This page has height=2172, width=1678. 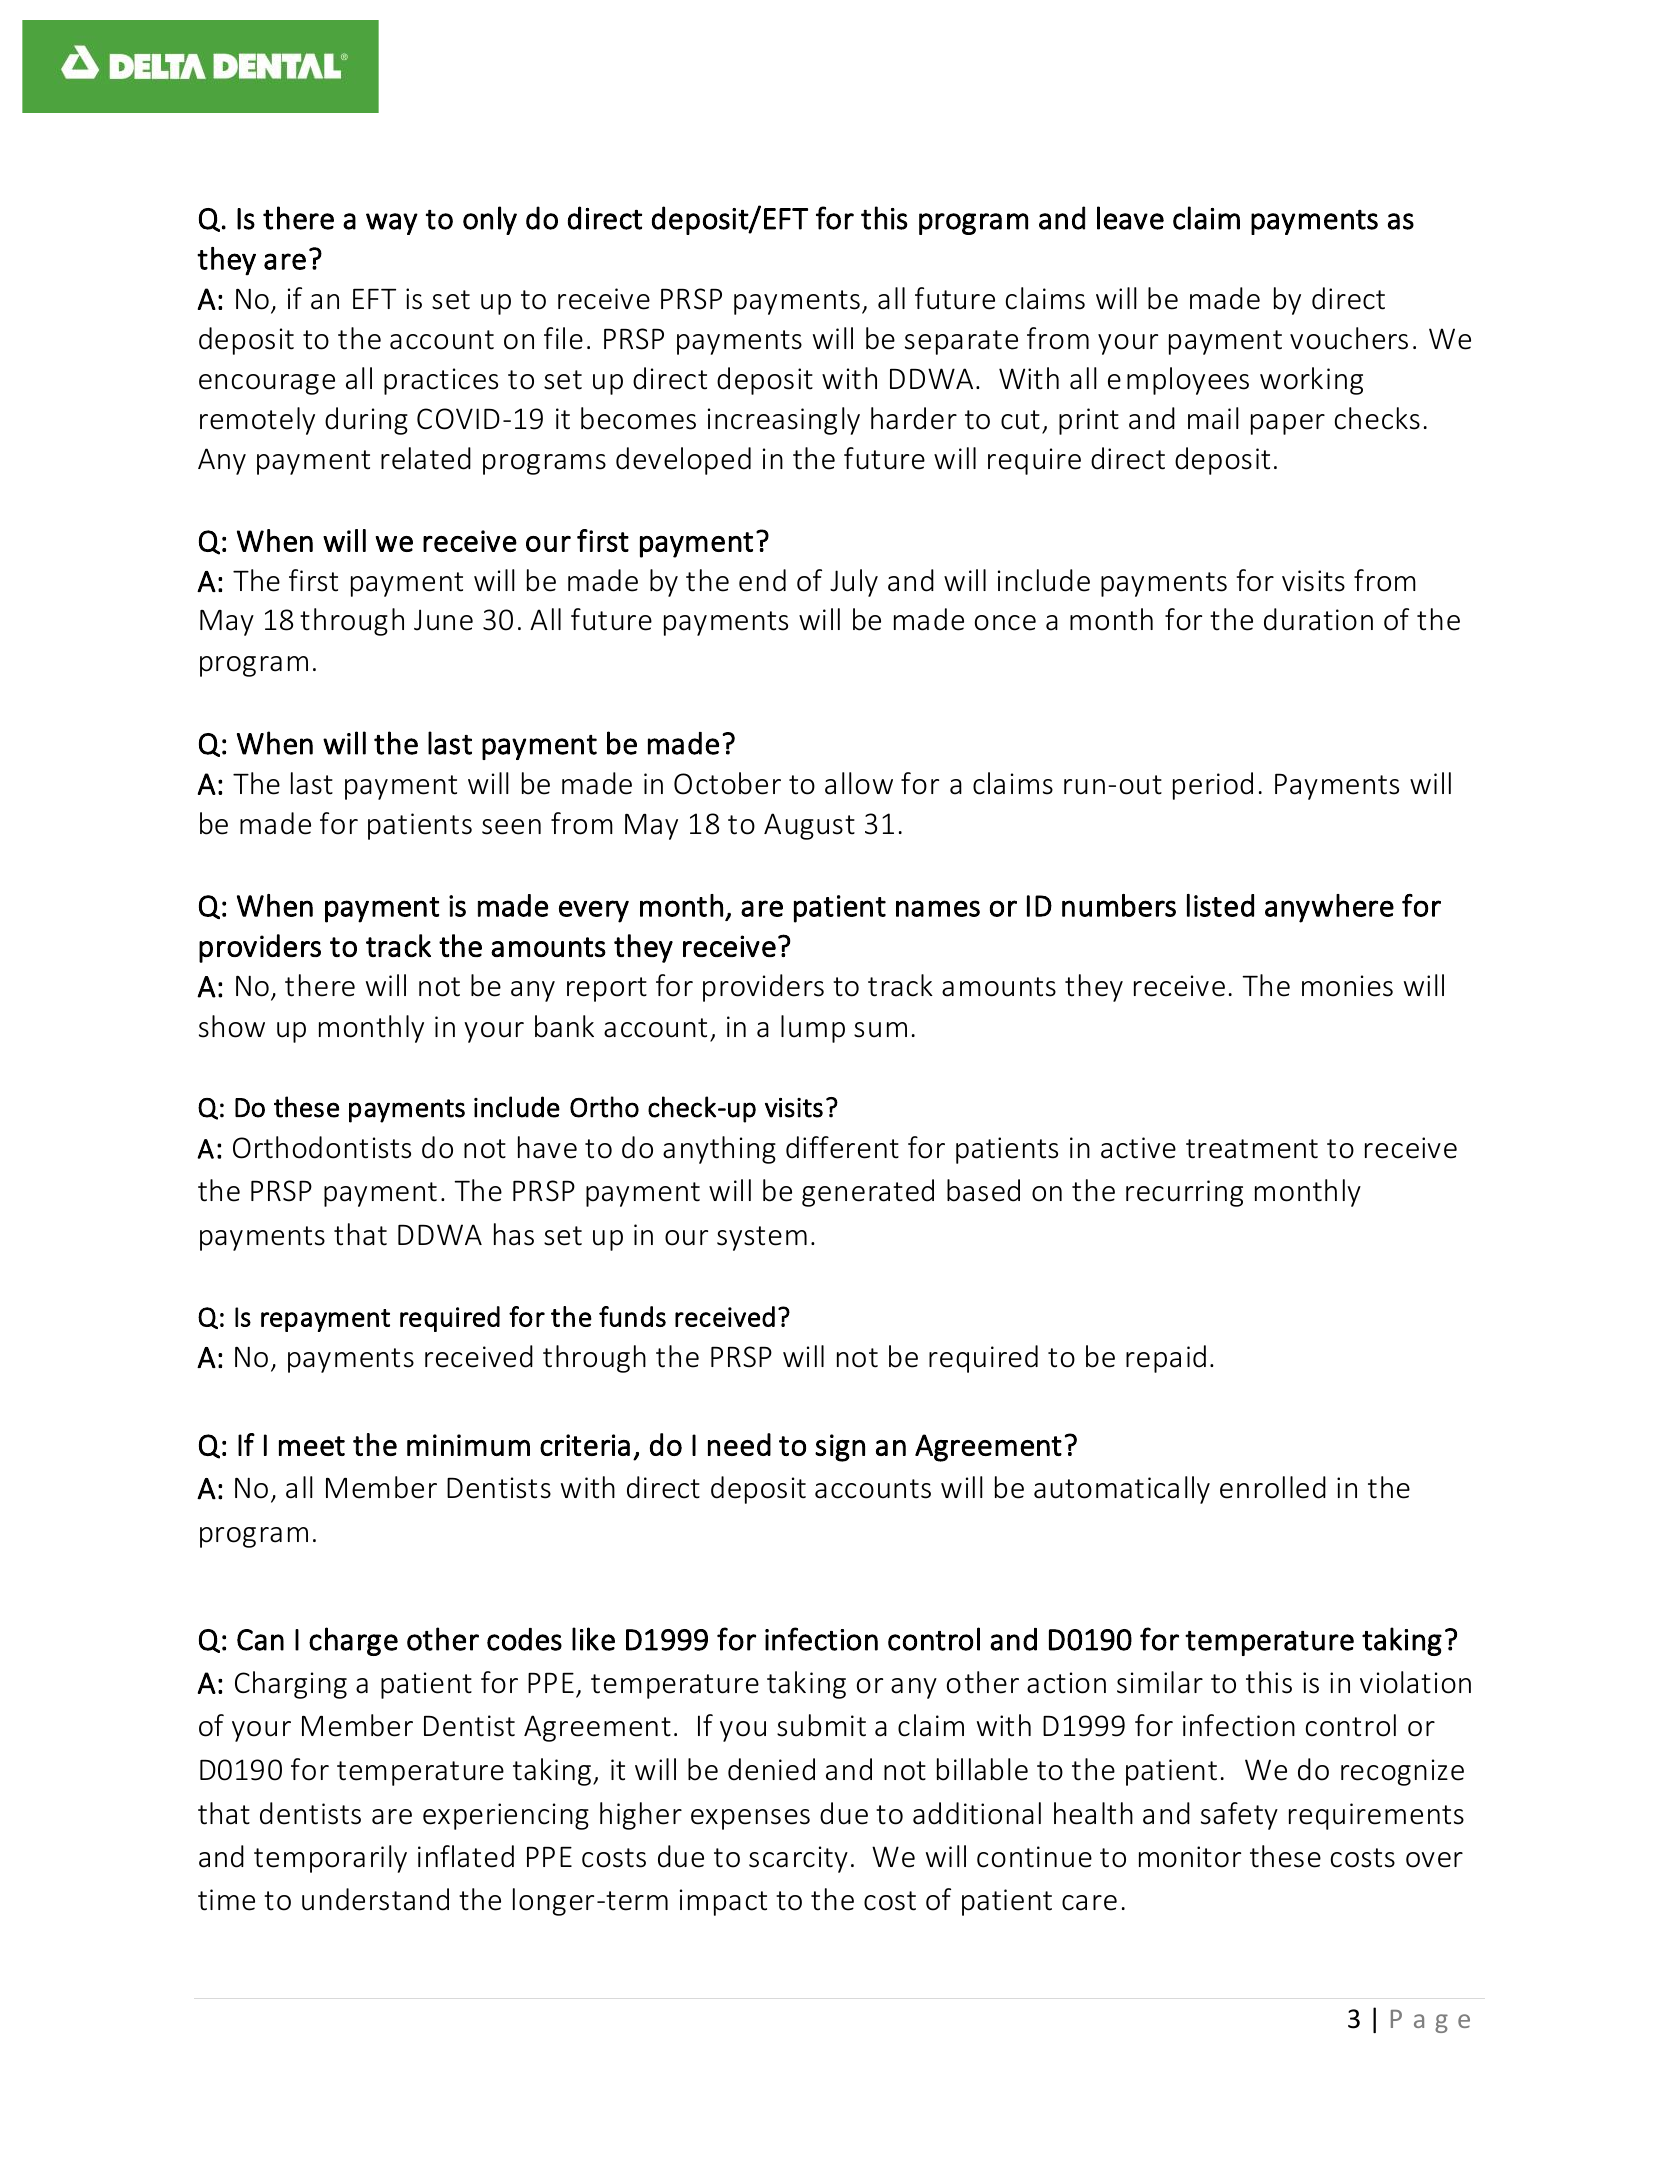 I want to click on period, so click(x=1213, y=786).
